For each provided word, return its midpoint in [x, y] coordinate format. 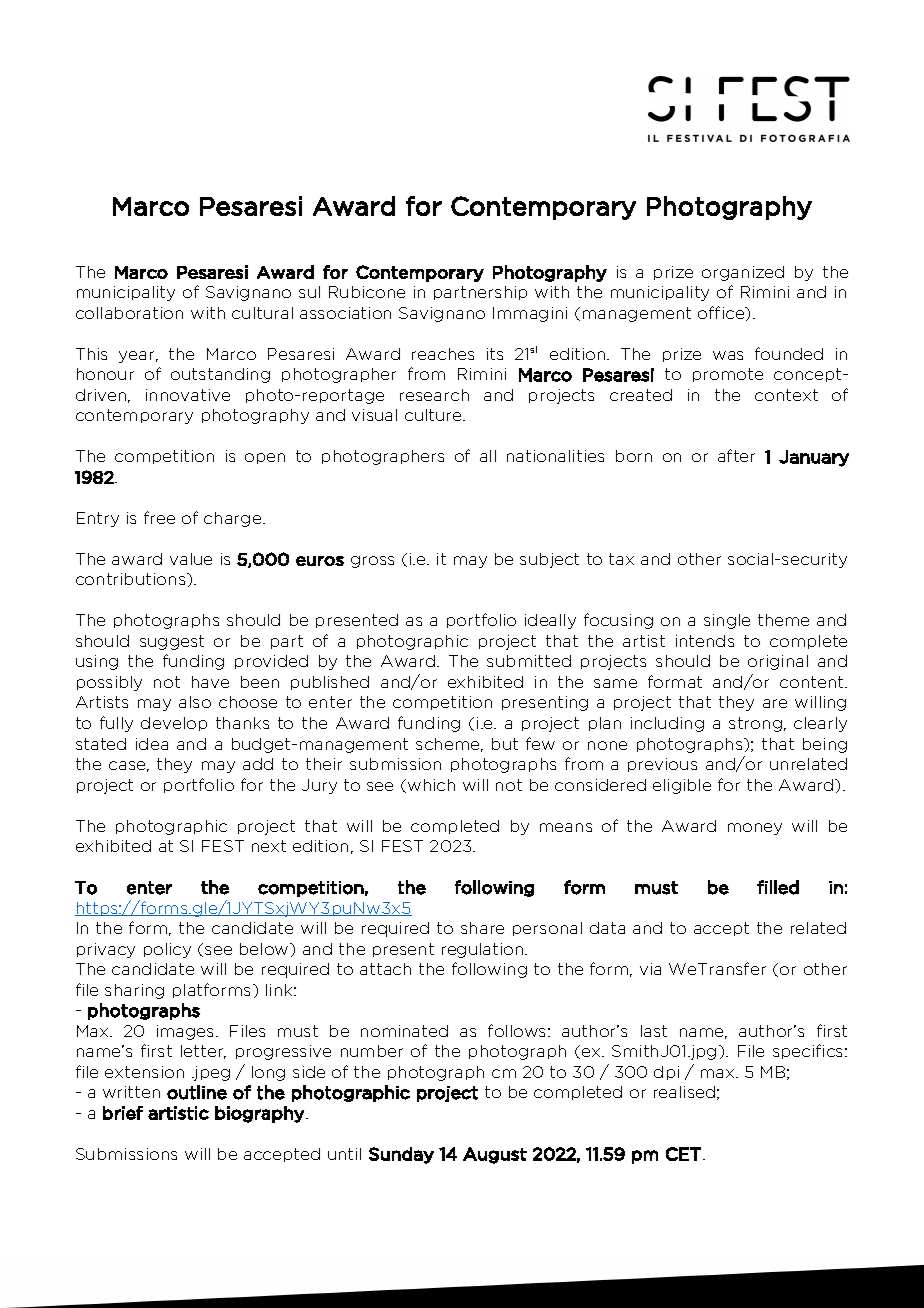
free [159, 517]
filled [778, 887]
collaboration [129, 313]
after [736, 455]
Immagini [530, 314]
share [482, 928]
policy [167, 950]
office [722, 313]
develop [174, 724]
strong [755, 724]
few [540, 743]
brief [123, 1113]
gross [372, 562]
